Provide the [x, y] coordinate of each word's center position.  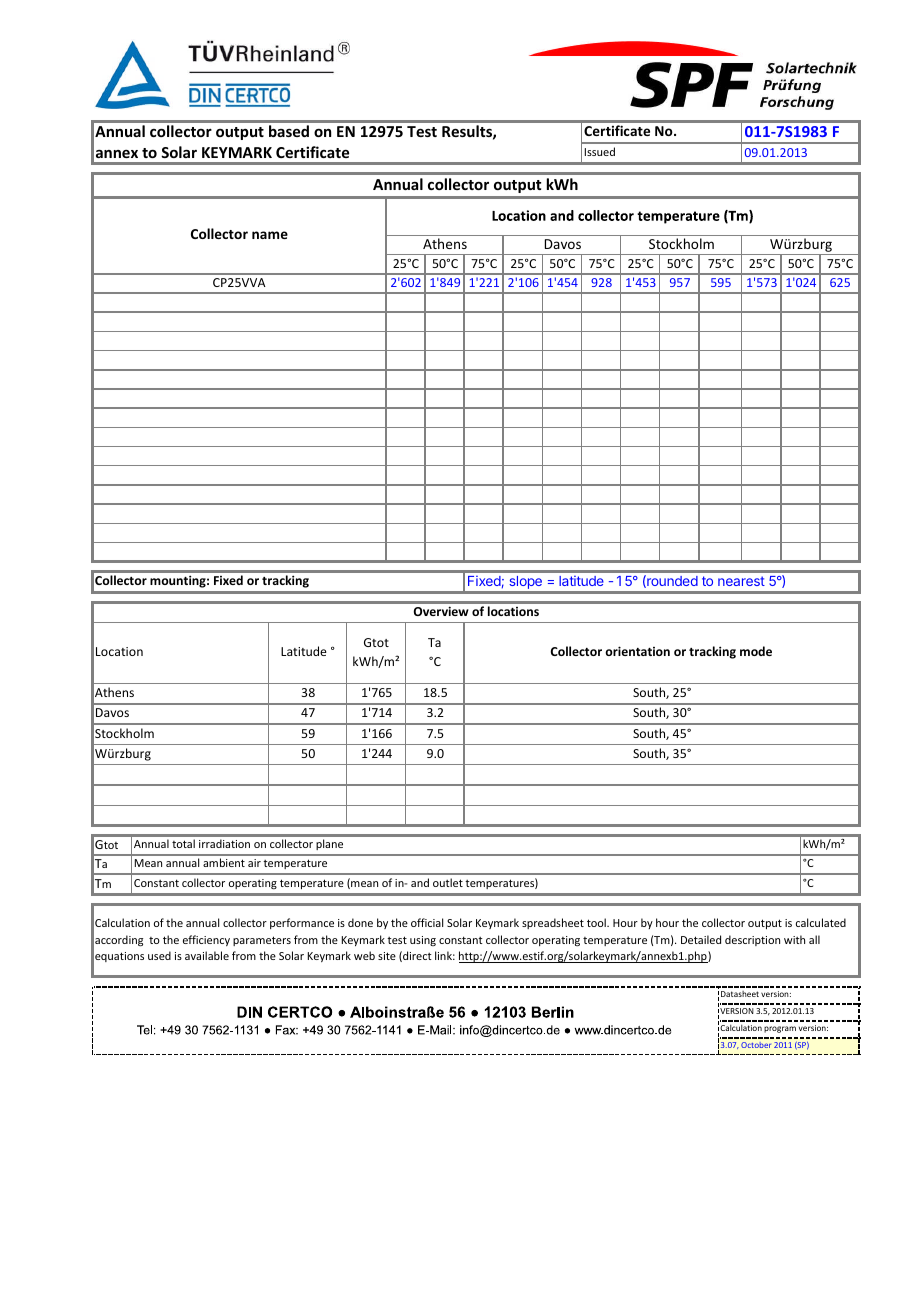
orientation [637, 651]
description [752, 940]
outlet [448, 882]
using [423, 941]
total [183, 843]
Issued [600, 151]
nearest [741, 581]
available [207, 955]
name [270, 235]
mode [756, 651]
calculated [821, 922]
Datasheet [740, 994]
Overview [441, 611]
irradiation [224, 843]
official [427, 922]
